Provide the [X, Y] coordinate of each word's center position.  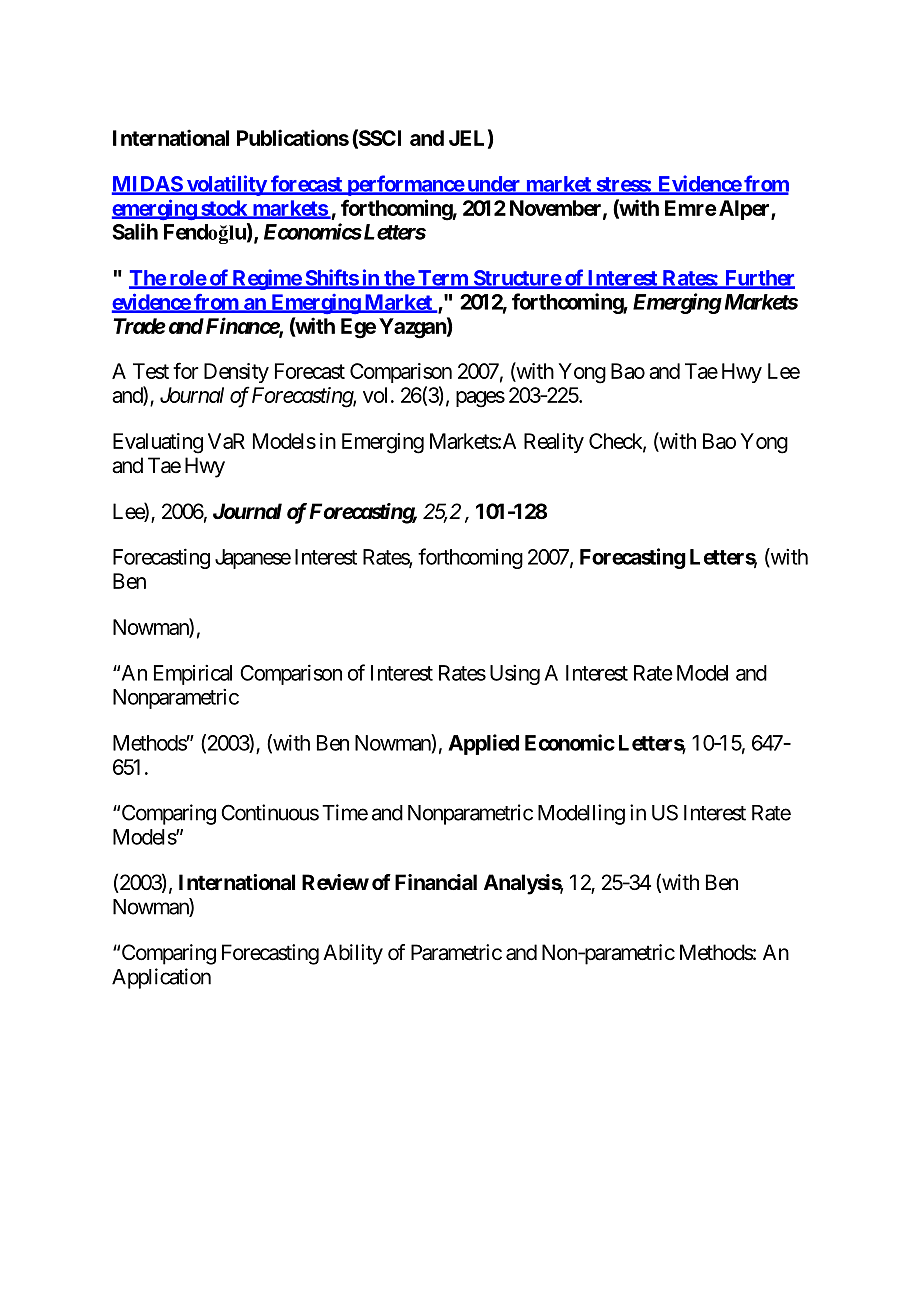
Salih [135, 231]
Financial [436, 882]
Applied [483, 744]
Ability [353, 954]
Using [515, 675]
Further [758, 279]
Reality [554, 443]
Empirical [193, 675]
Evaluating [158, 443]
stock [224, 209]
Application [161, 978]
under [494, 185]
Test [151, 371]
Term [442, 279]
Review [335, 882]
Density [236, 373]
